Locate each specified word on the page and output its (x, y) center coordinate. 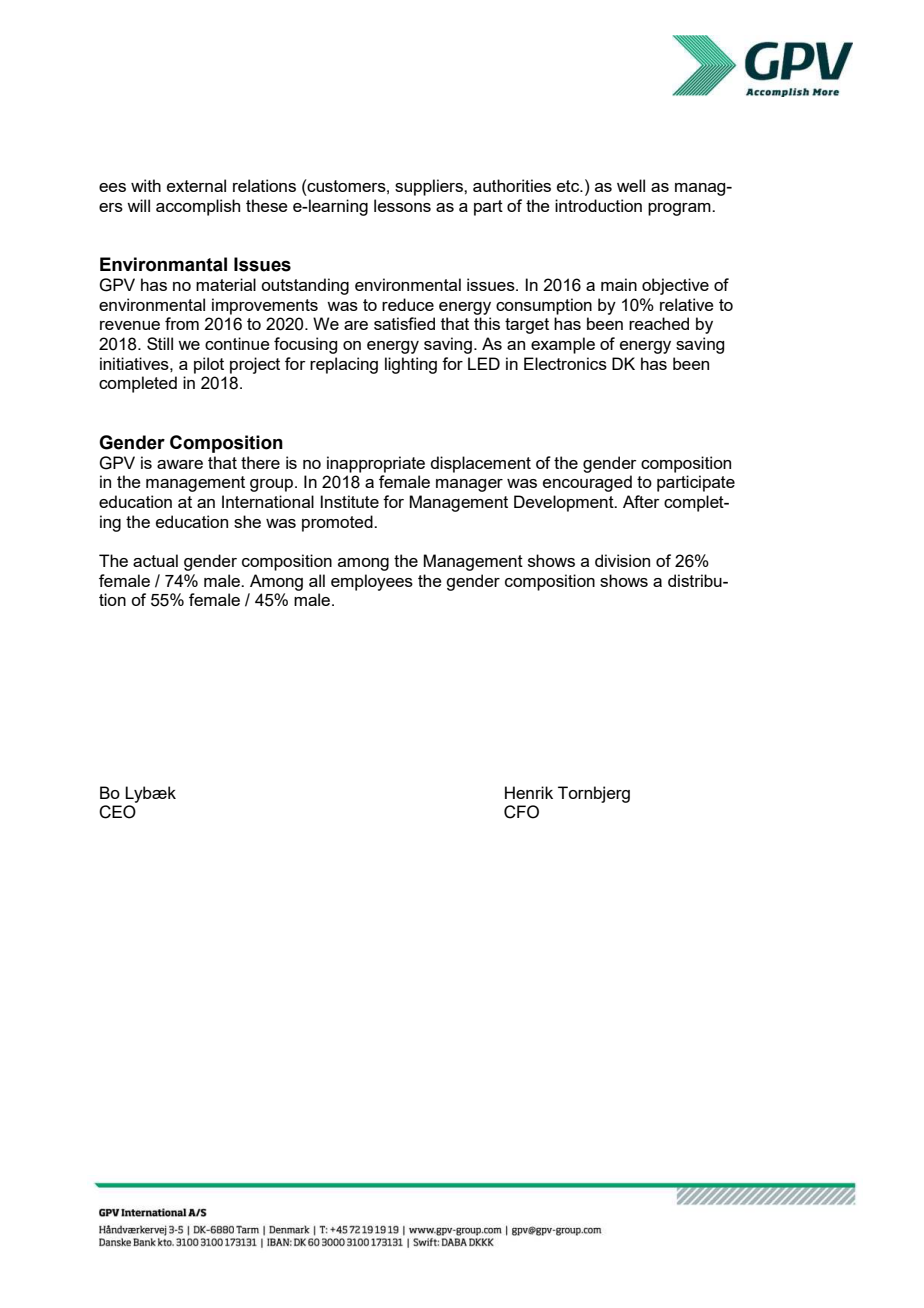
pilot (209, 365)
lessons (402, 205)
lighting (411, 365)
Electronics (565, 363)
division (622, 560)
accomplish (198, 207)
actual (155, 560)
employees (372, 582)
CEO (117, 812)
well (631, 185)
